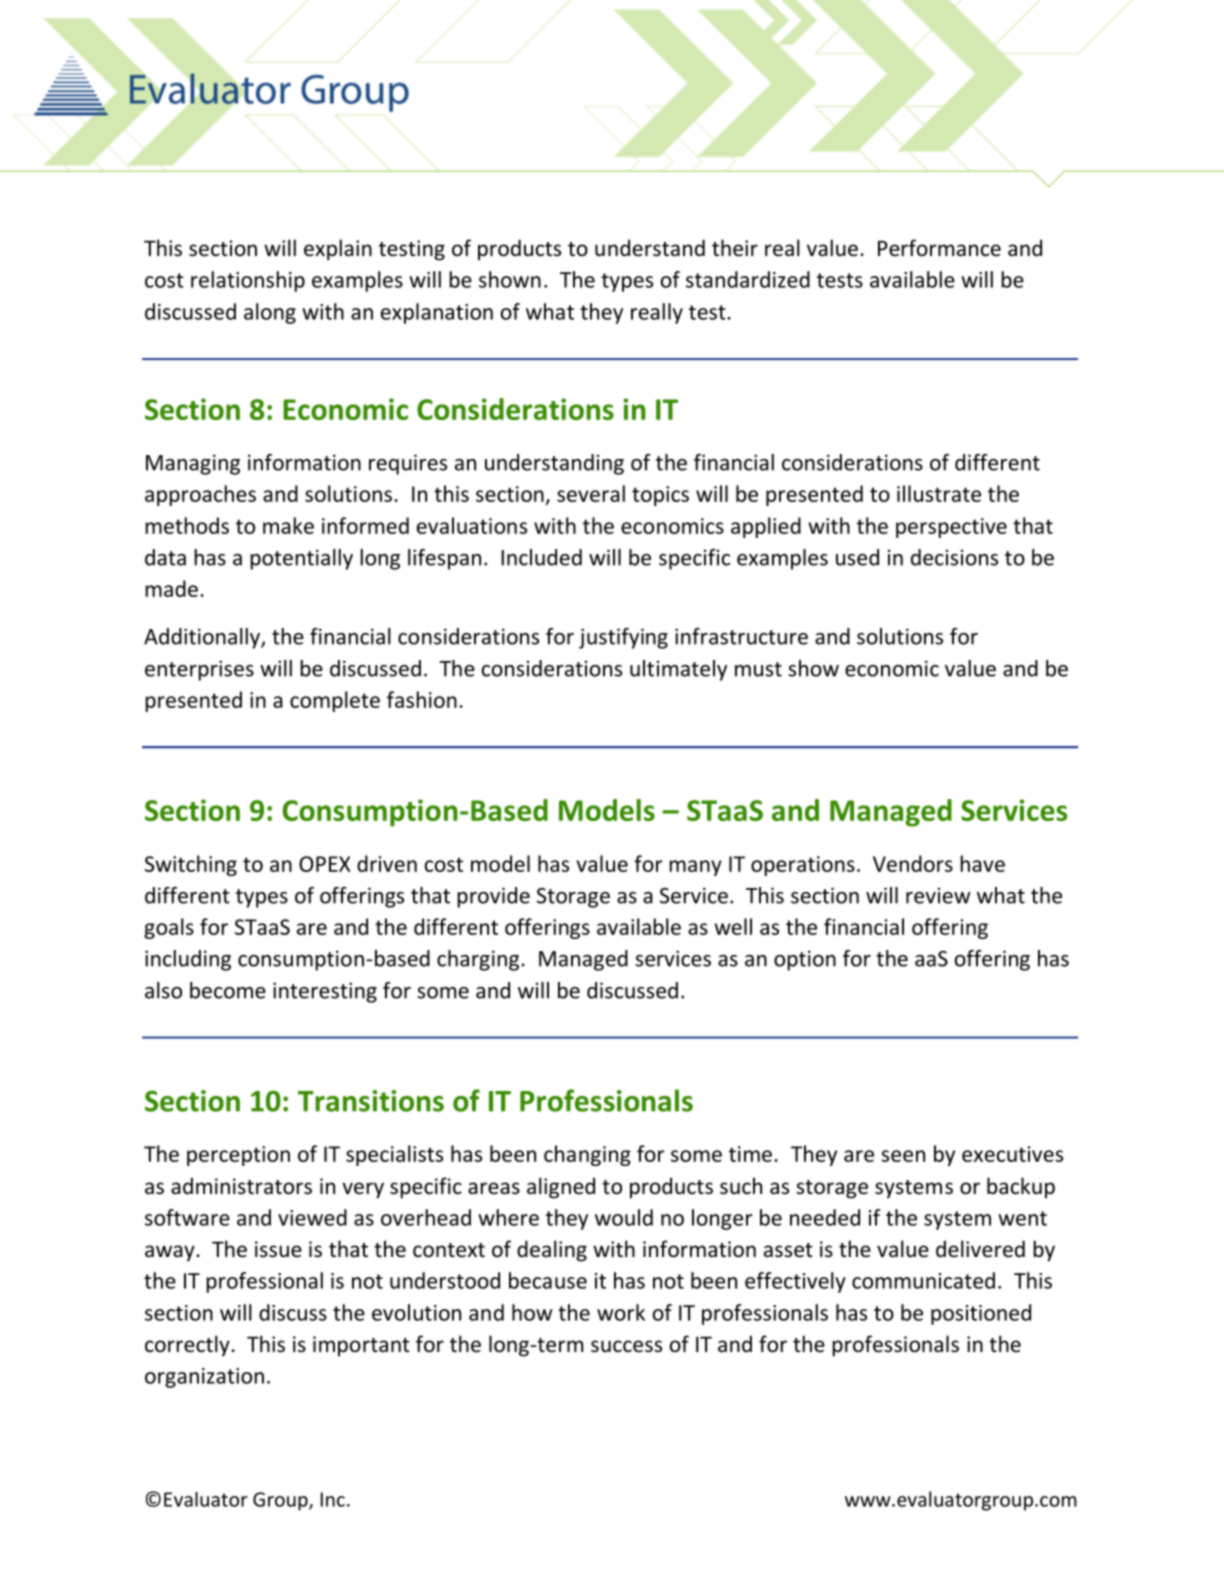 The height and width of the document is (1584, 1224). I want to click on become, so click(228, 990).
